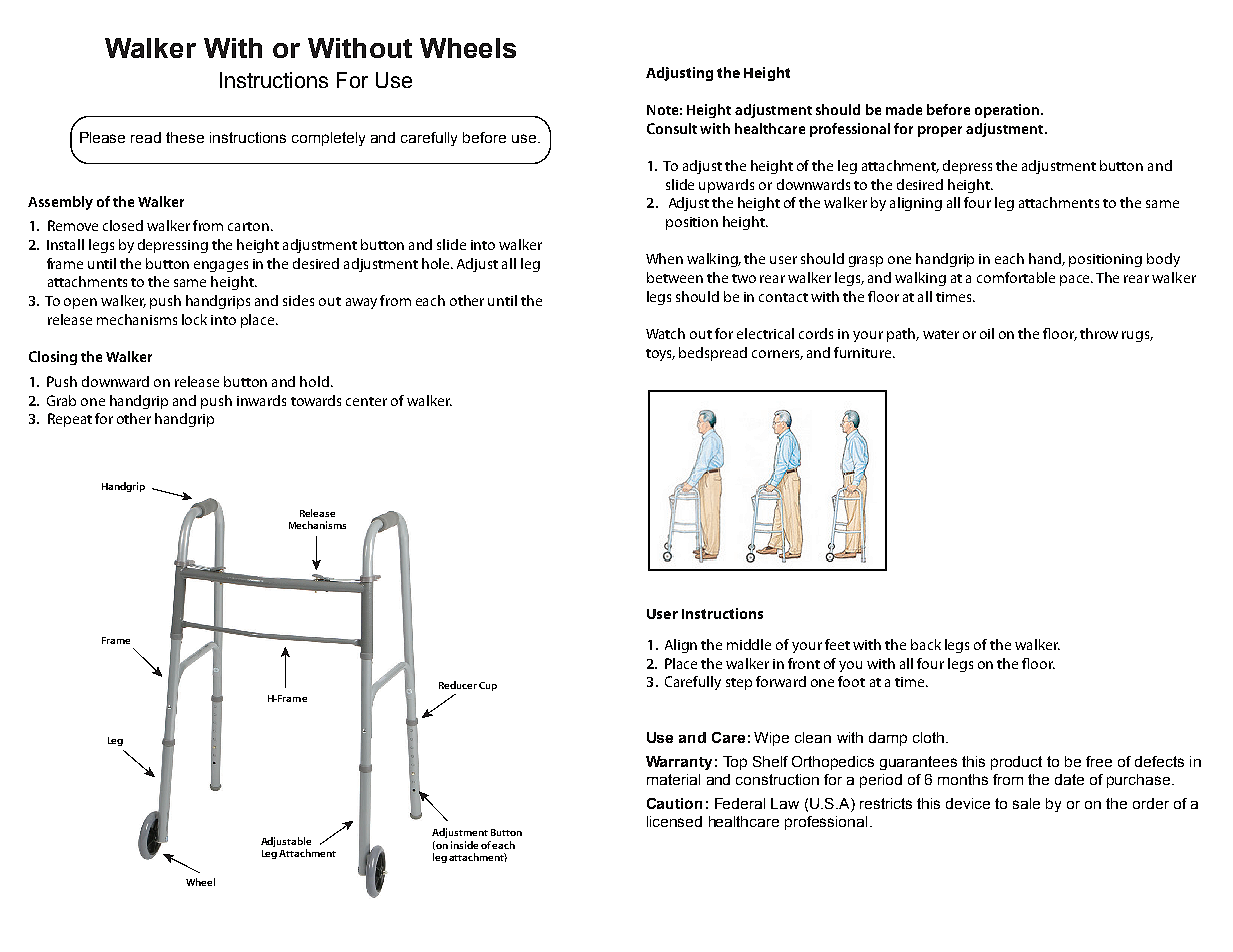 The image size is (1233, 952). Describe the element at coordinates (674, 821) in the image. I see `licensed` at that location.
